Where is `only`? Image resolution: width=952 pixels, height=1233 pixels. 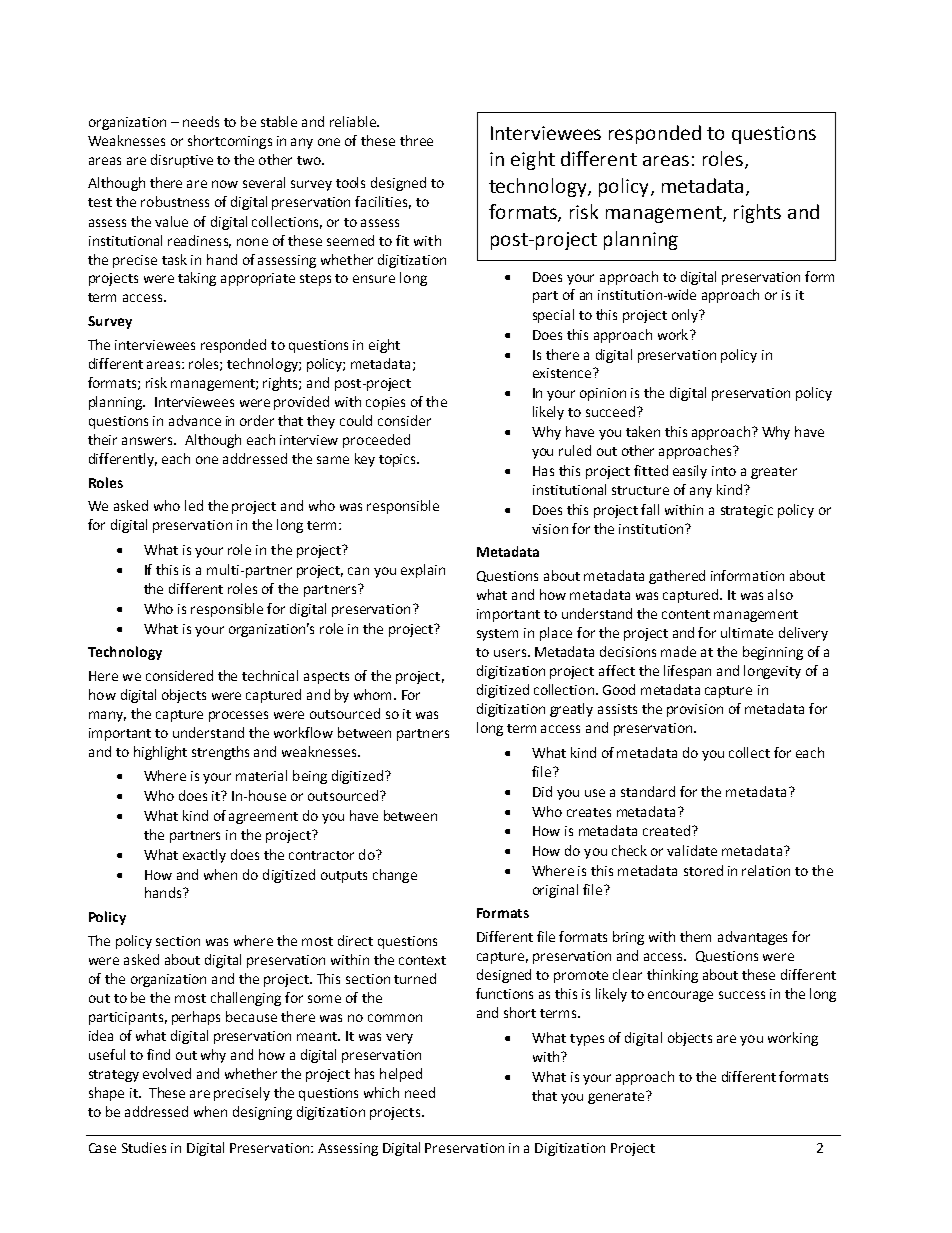
only is located at coordinates (686, 316).
